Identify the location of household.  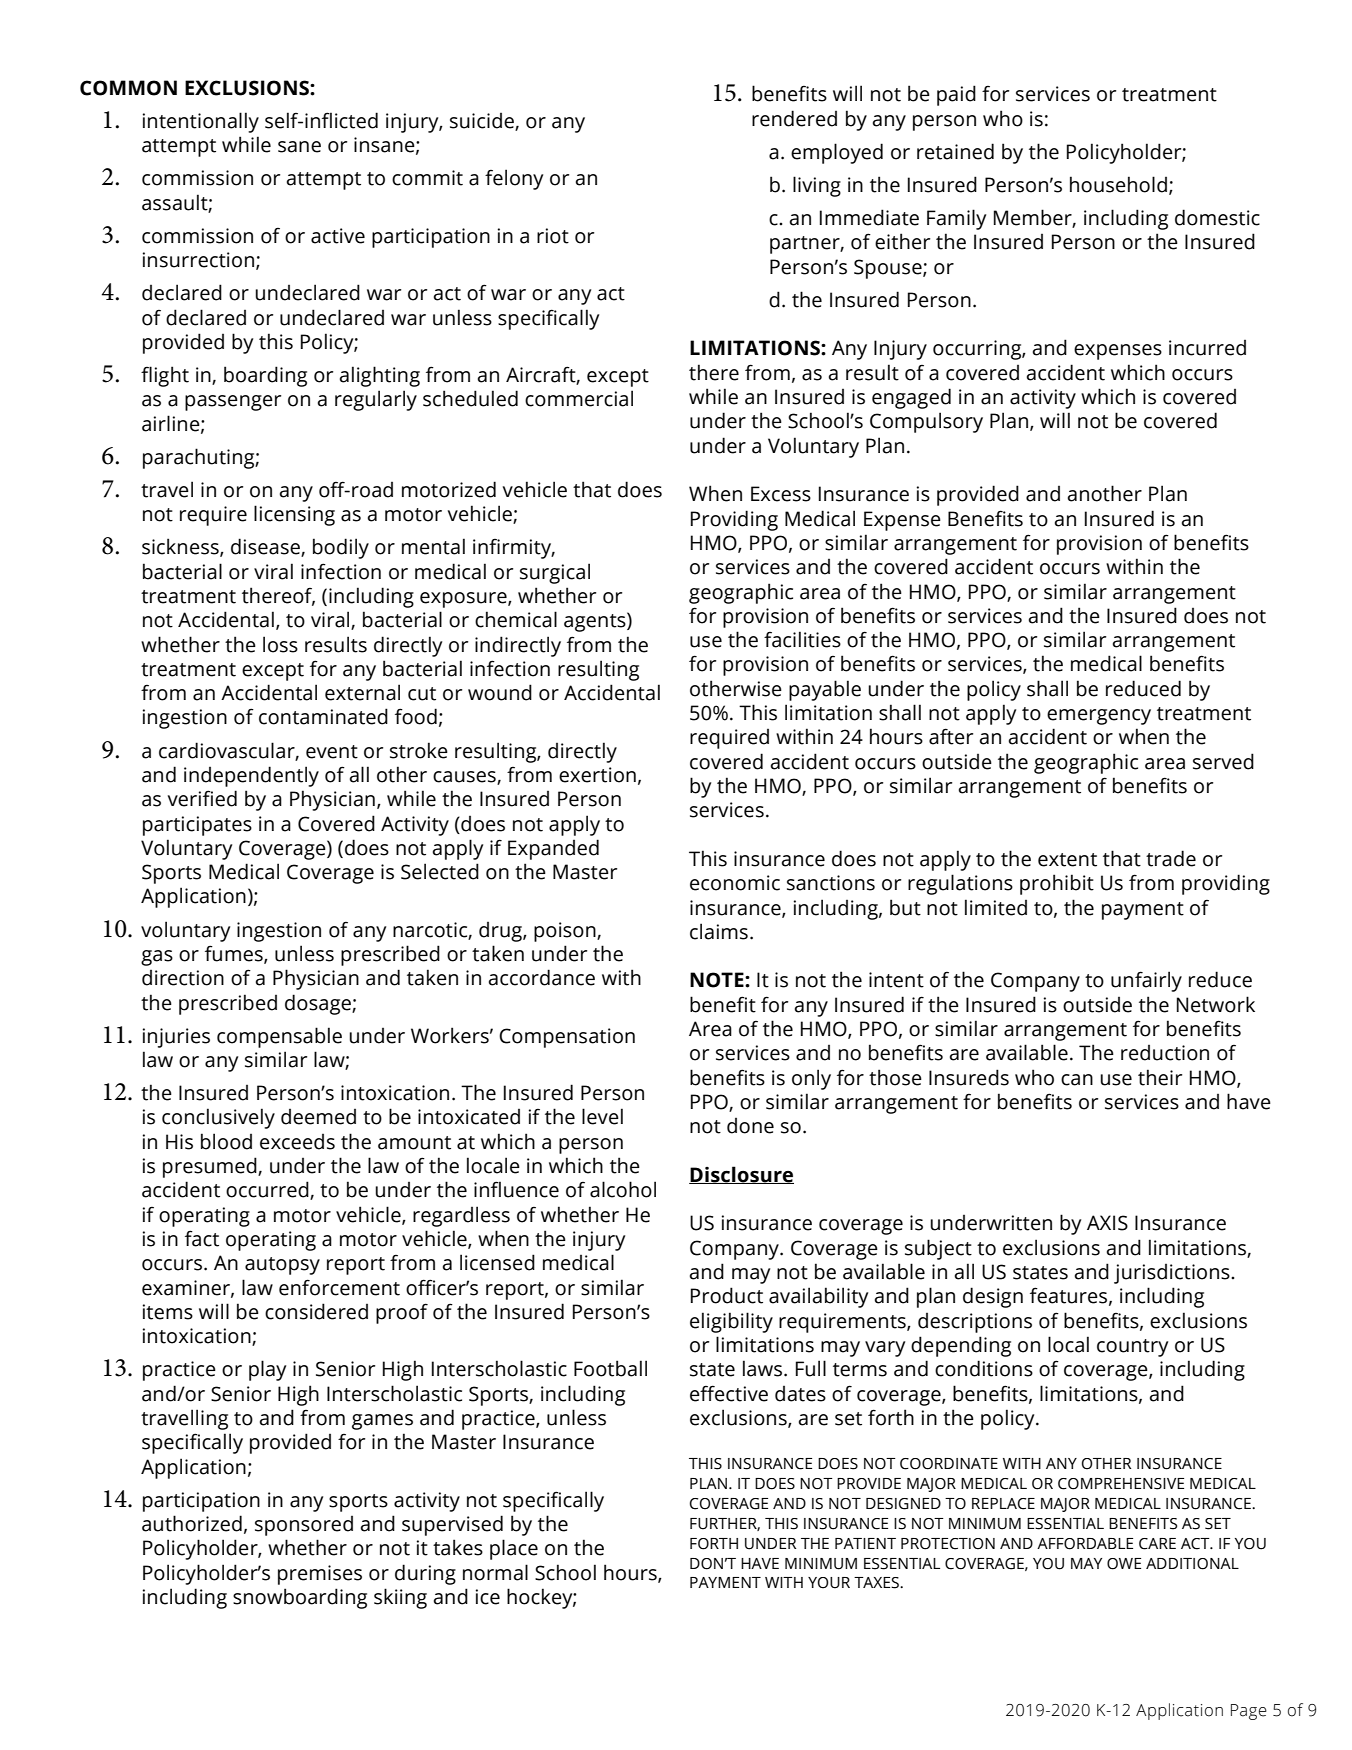
(1118, 184).
